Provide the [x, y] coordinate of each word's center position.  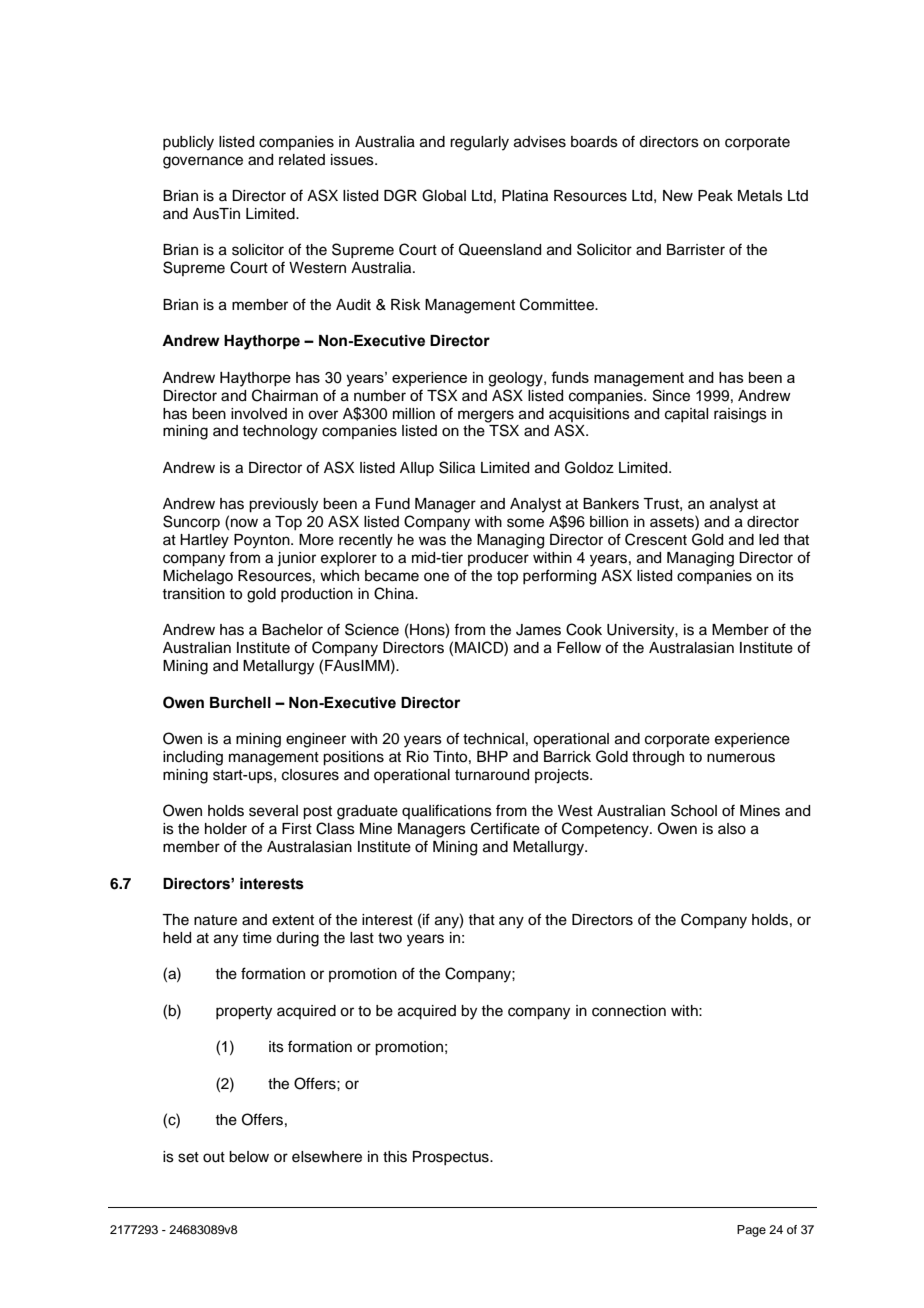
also [732, 829]
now [244, 523]
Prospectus [452, 1158]
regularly [479, 143]
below [249, 1157]
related [302, 160]
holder [226, 829]
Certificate [505, 828]
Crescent [656, 539]
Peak [715, 196]
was [432, 541]
